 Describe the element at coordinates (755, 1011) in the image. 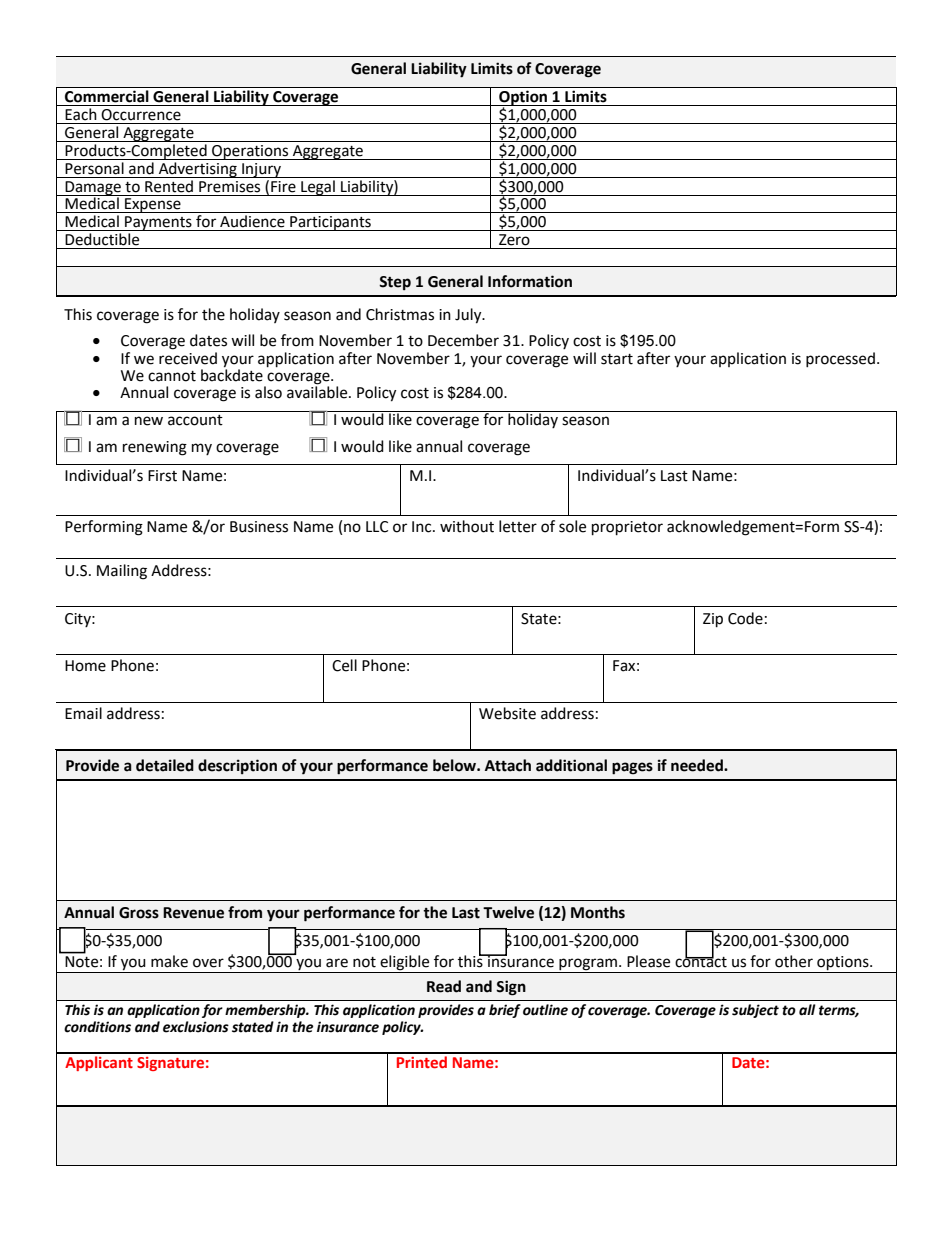

I see `subject` at that location.
